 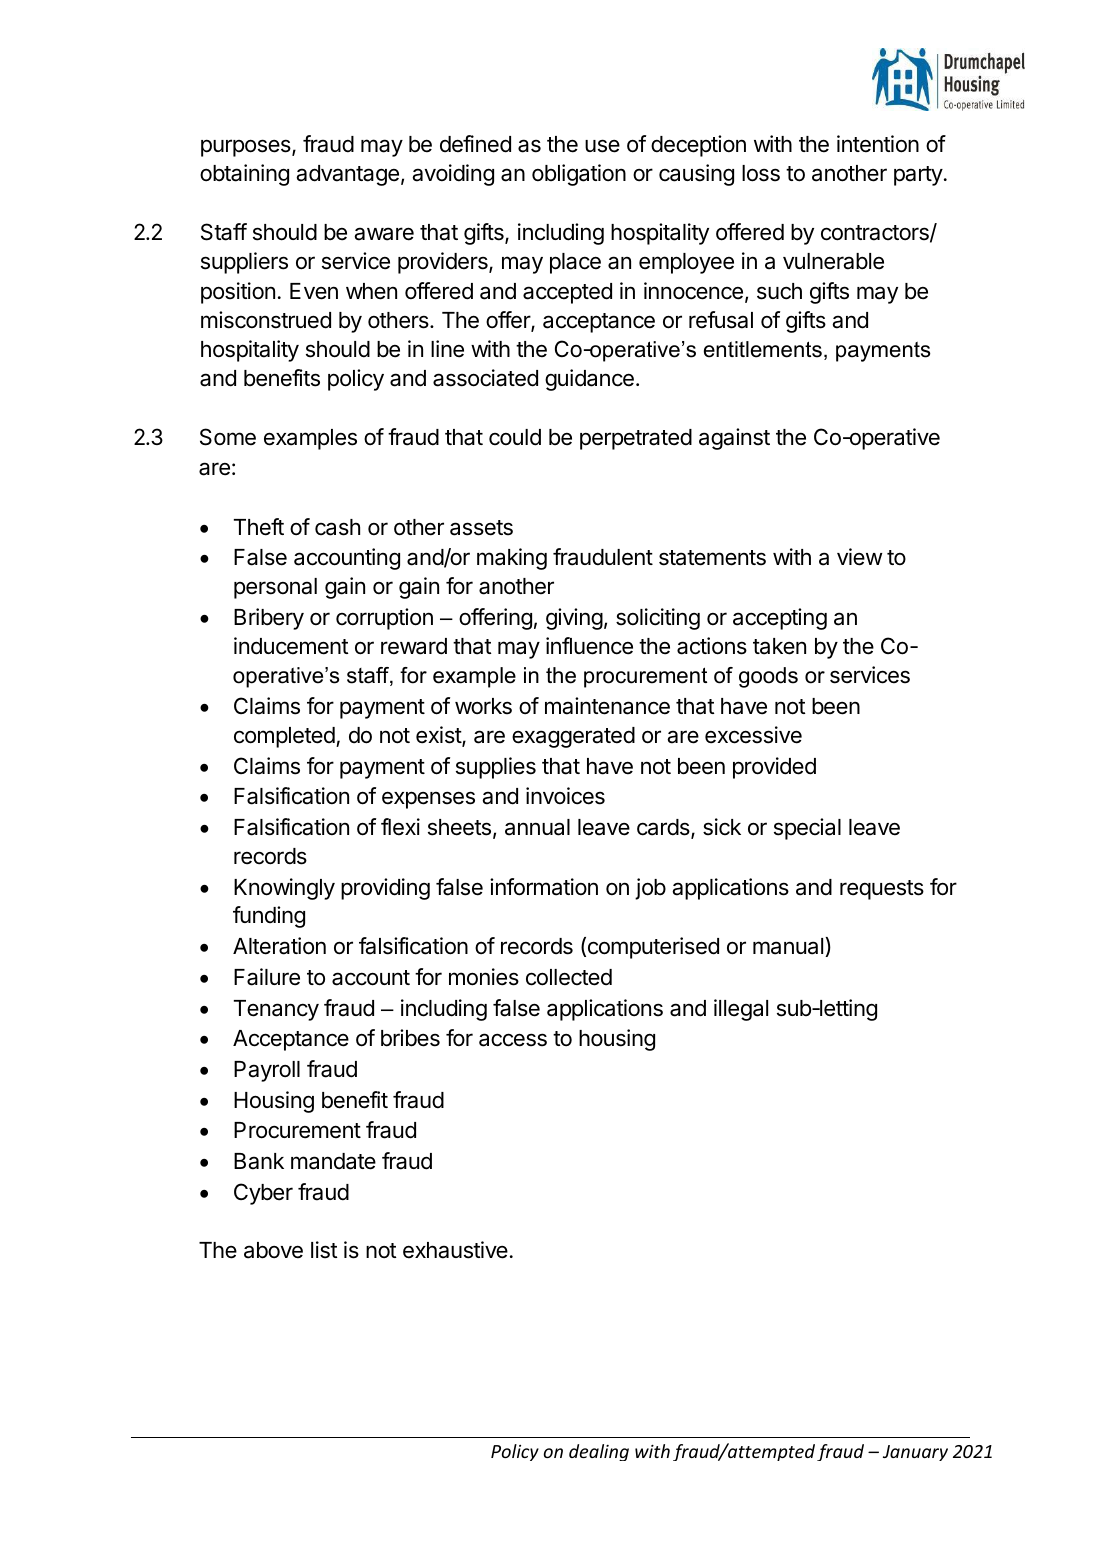 What do you see at coordinates (324, 1250) in the document?
I see `list` at bounding box center [324, 1250].
